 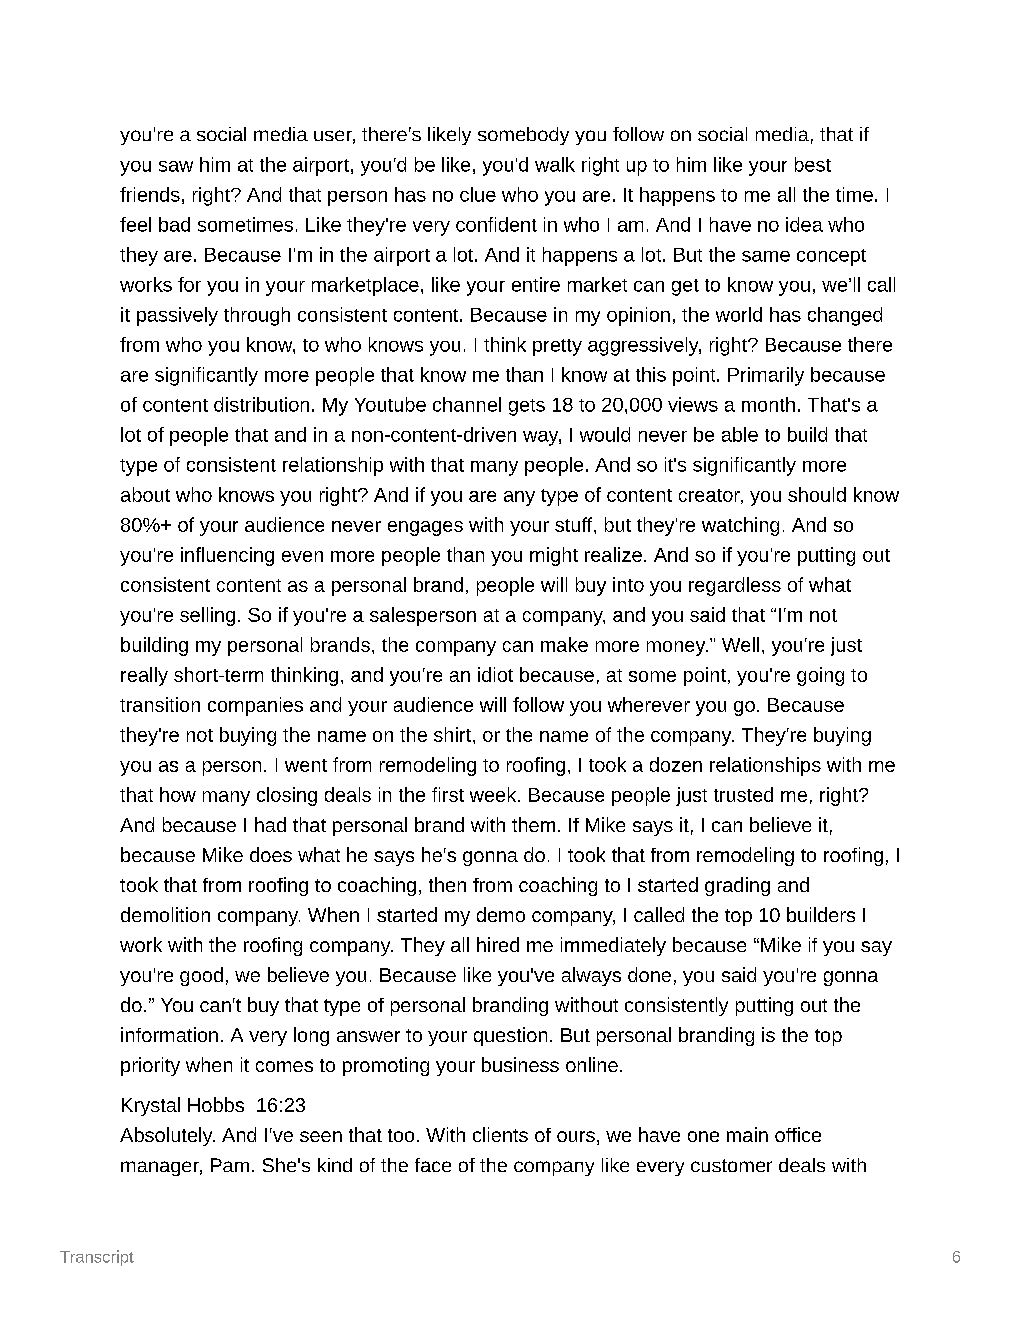 I want to click on going, so click(x=820, y=676).
